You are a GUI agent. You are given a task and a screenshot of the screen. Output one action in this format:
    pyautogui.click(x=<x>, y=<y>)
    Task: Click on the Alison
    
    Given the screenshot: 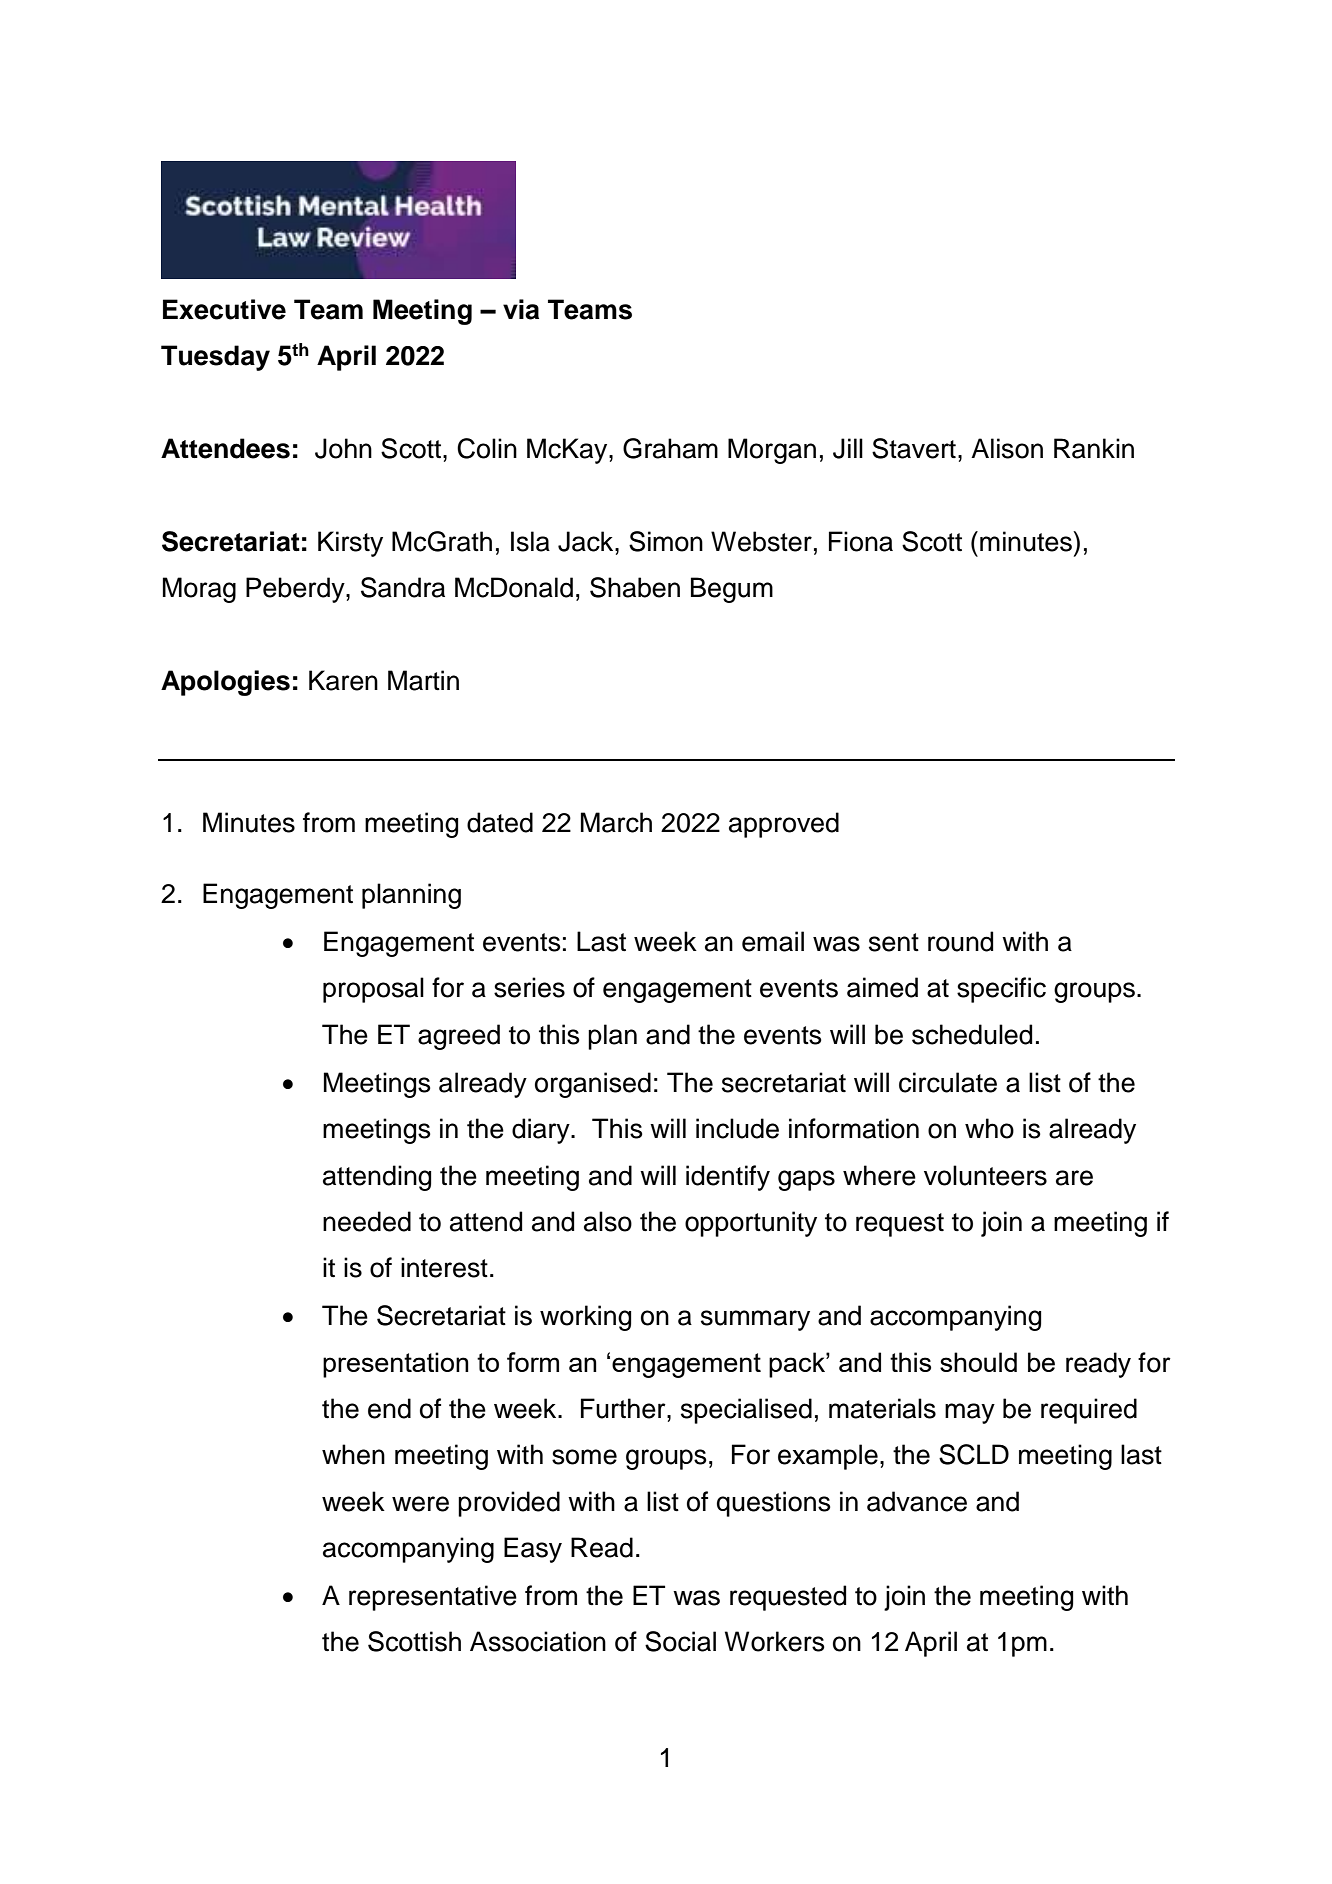 What is the action you would take?
    pyautogui.click(x=1007, y=448)
